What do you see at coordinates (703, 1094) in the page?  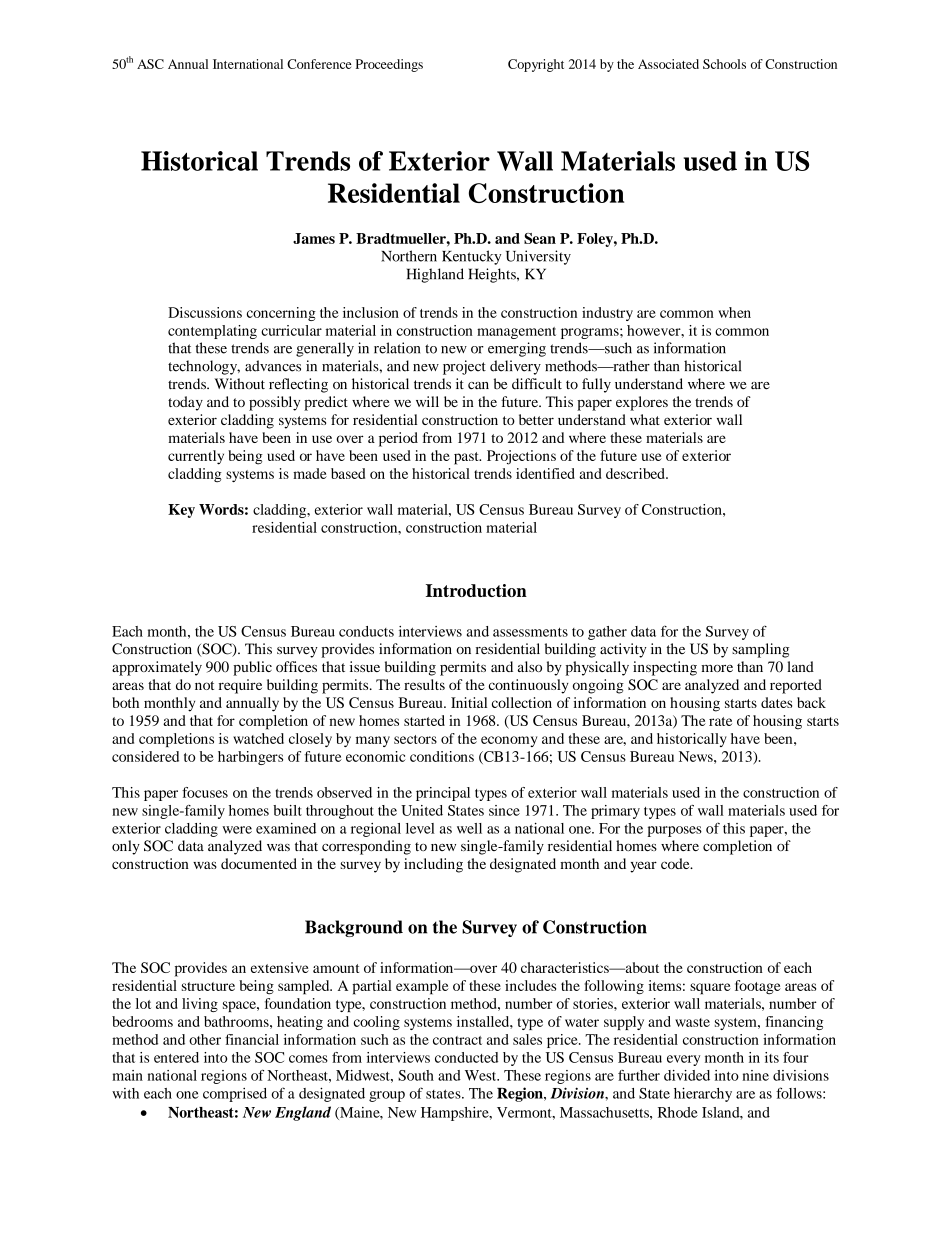 I see `hierarchy` at bounding box center [703, 1094].
